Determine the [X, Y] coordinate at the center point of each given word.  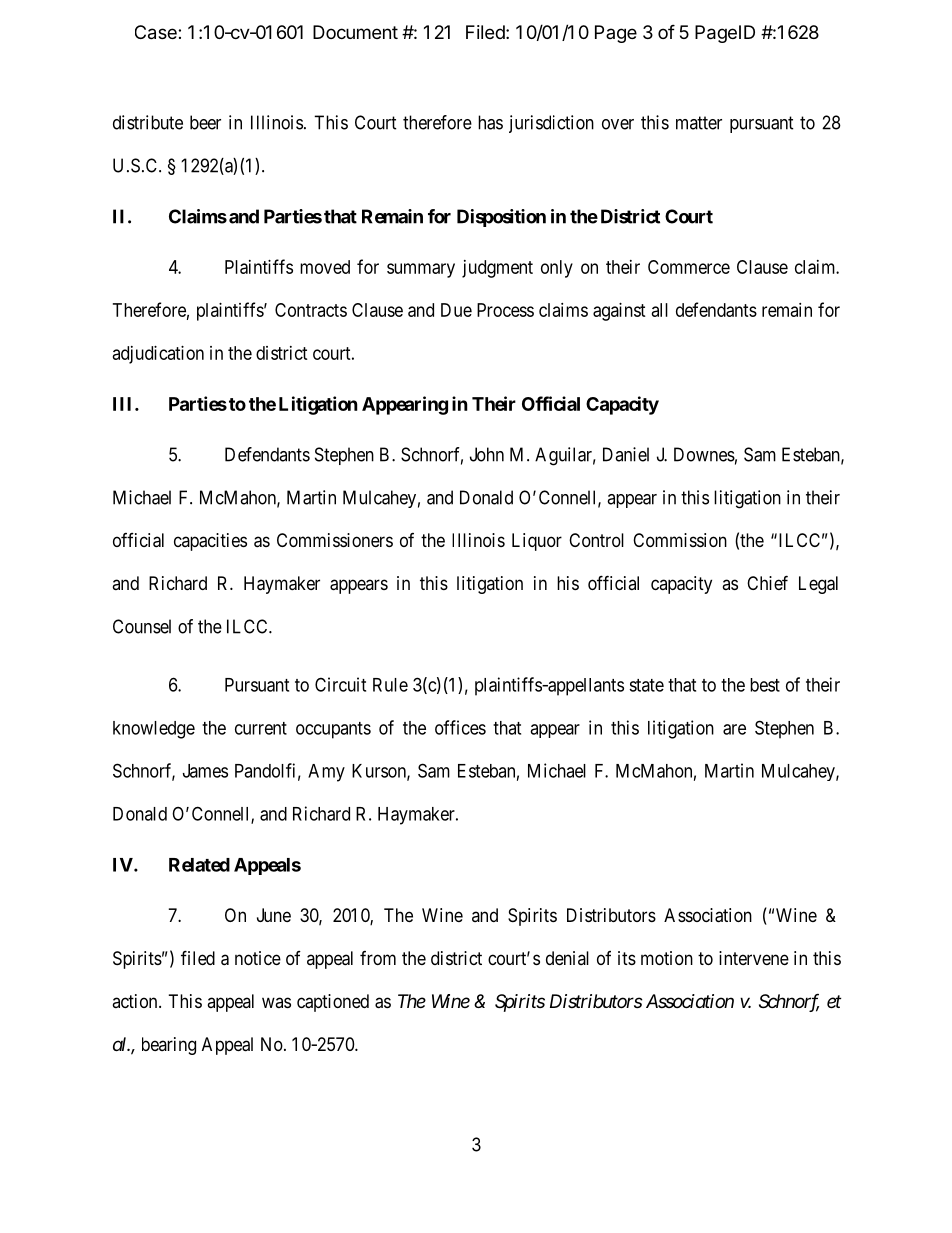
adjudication [158, 355]
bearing [169, 1046]
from [378, 958]
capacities [210, 542]
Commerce [689, 267]
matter [699, 123]
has [490, 122]
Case [157, 32]
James [205, 771]
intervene [754, 958]
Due [456, 310]
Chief [767, 582]
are [734, 729]
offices [460, 727]
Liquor [537, 542]
